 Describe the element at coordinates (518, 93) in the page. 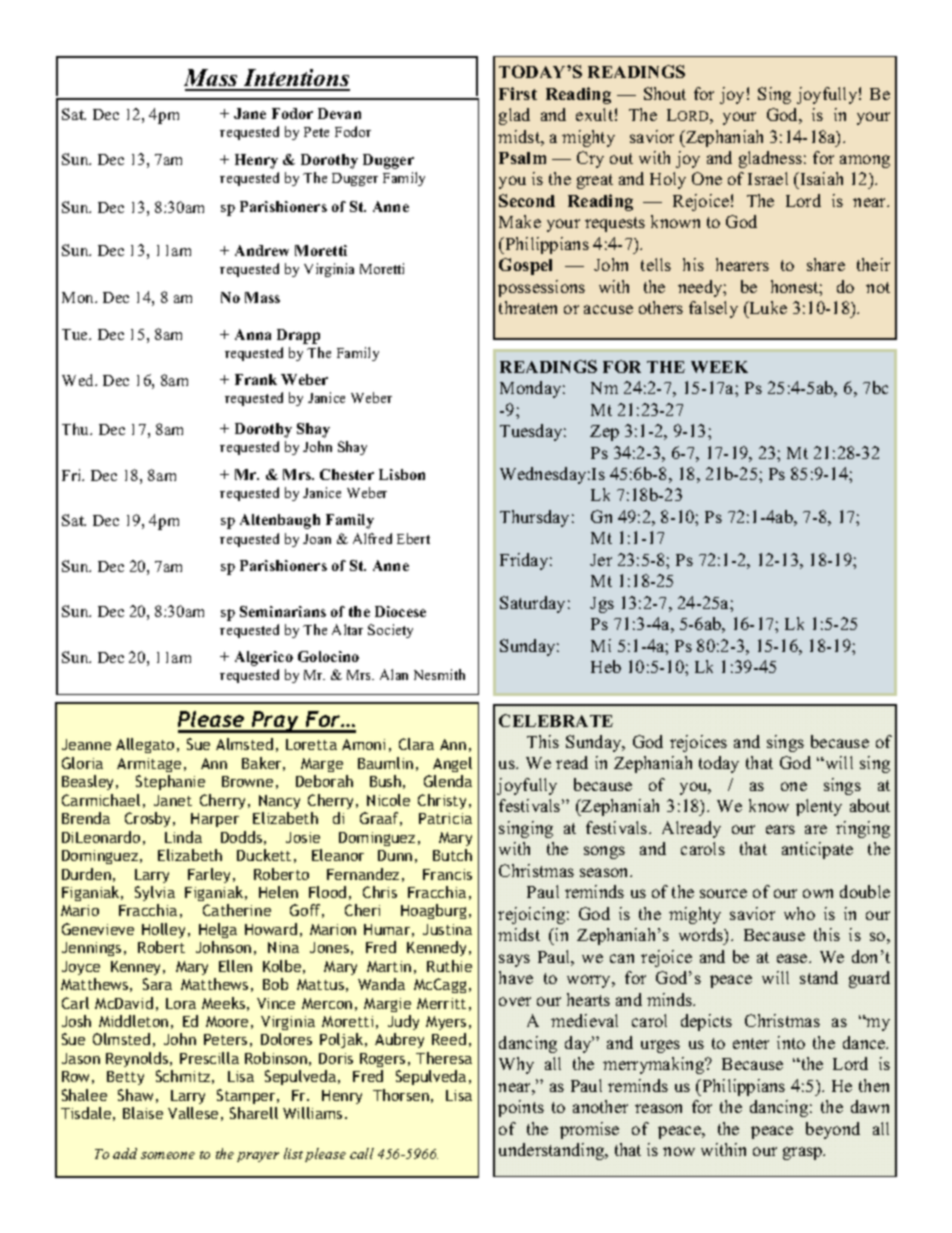

I see `First` at that location.
